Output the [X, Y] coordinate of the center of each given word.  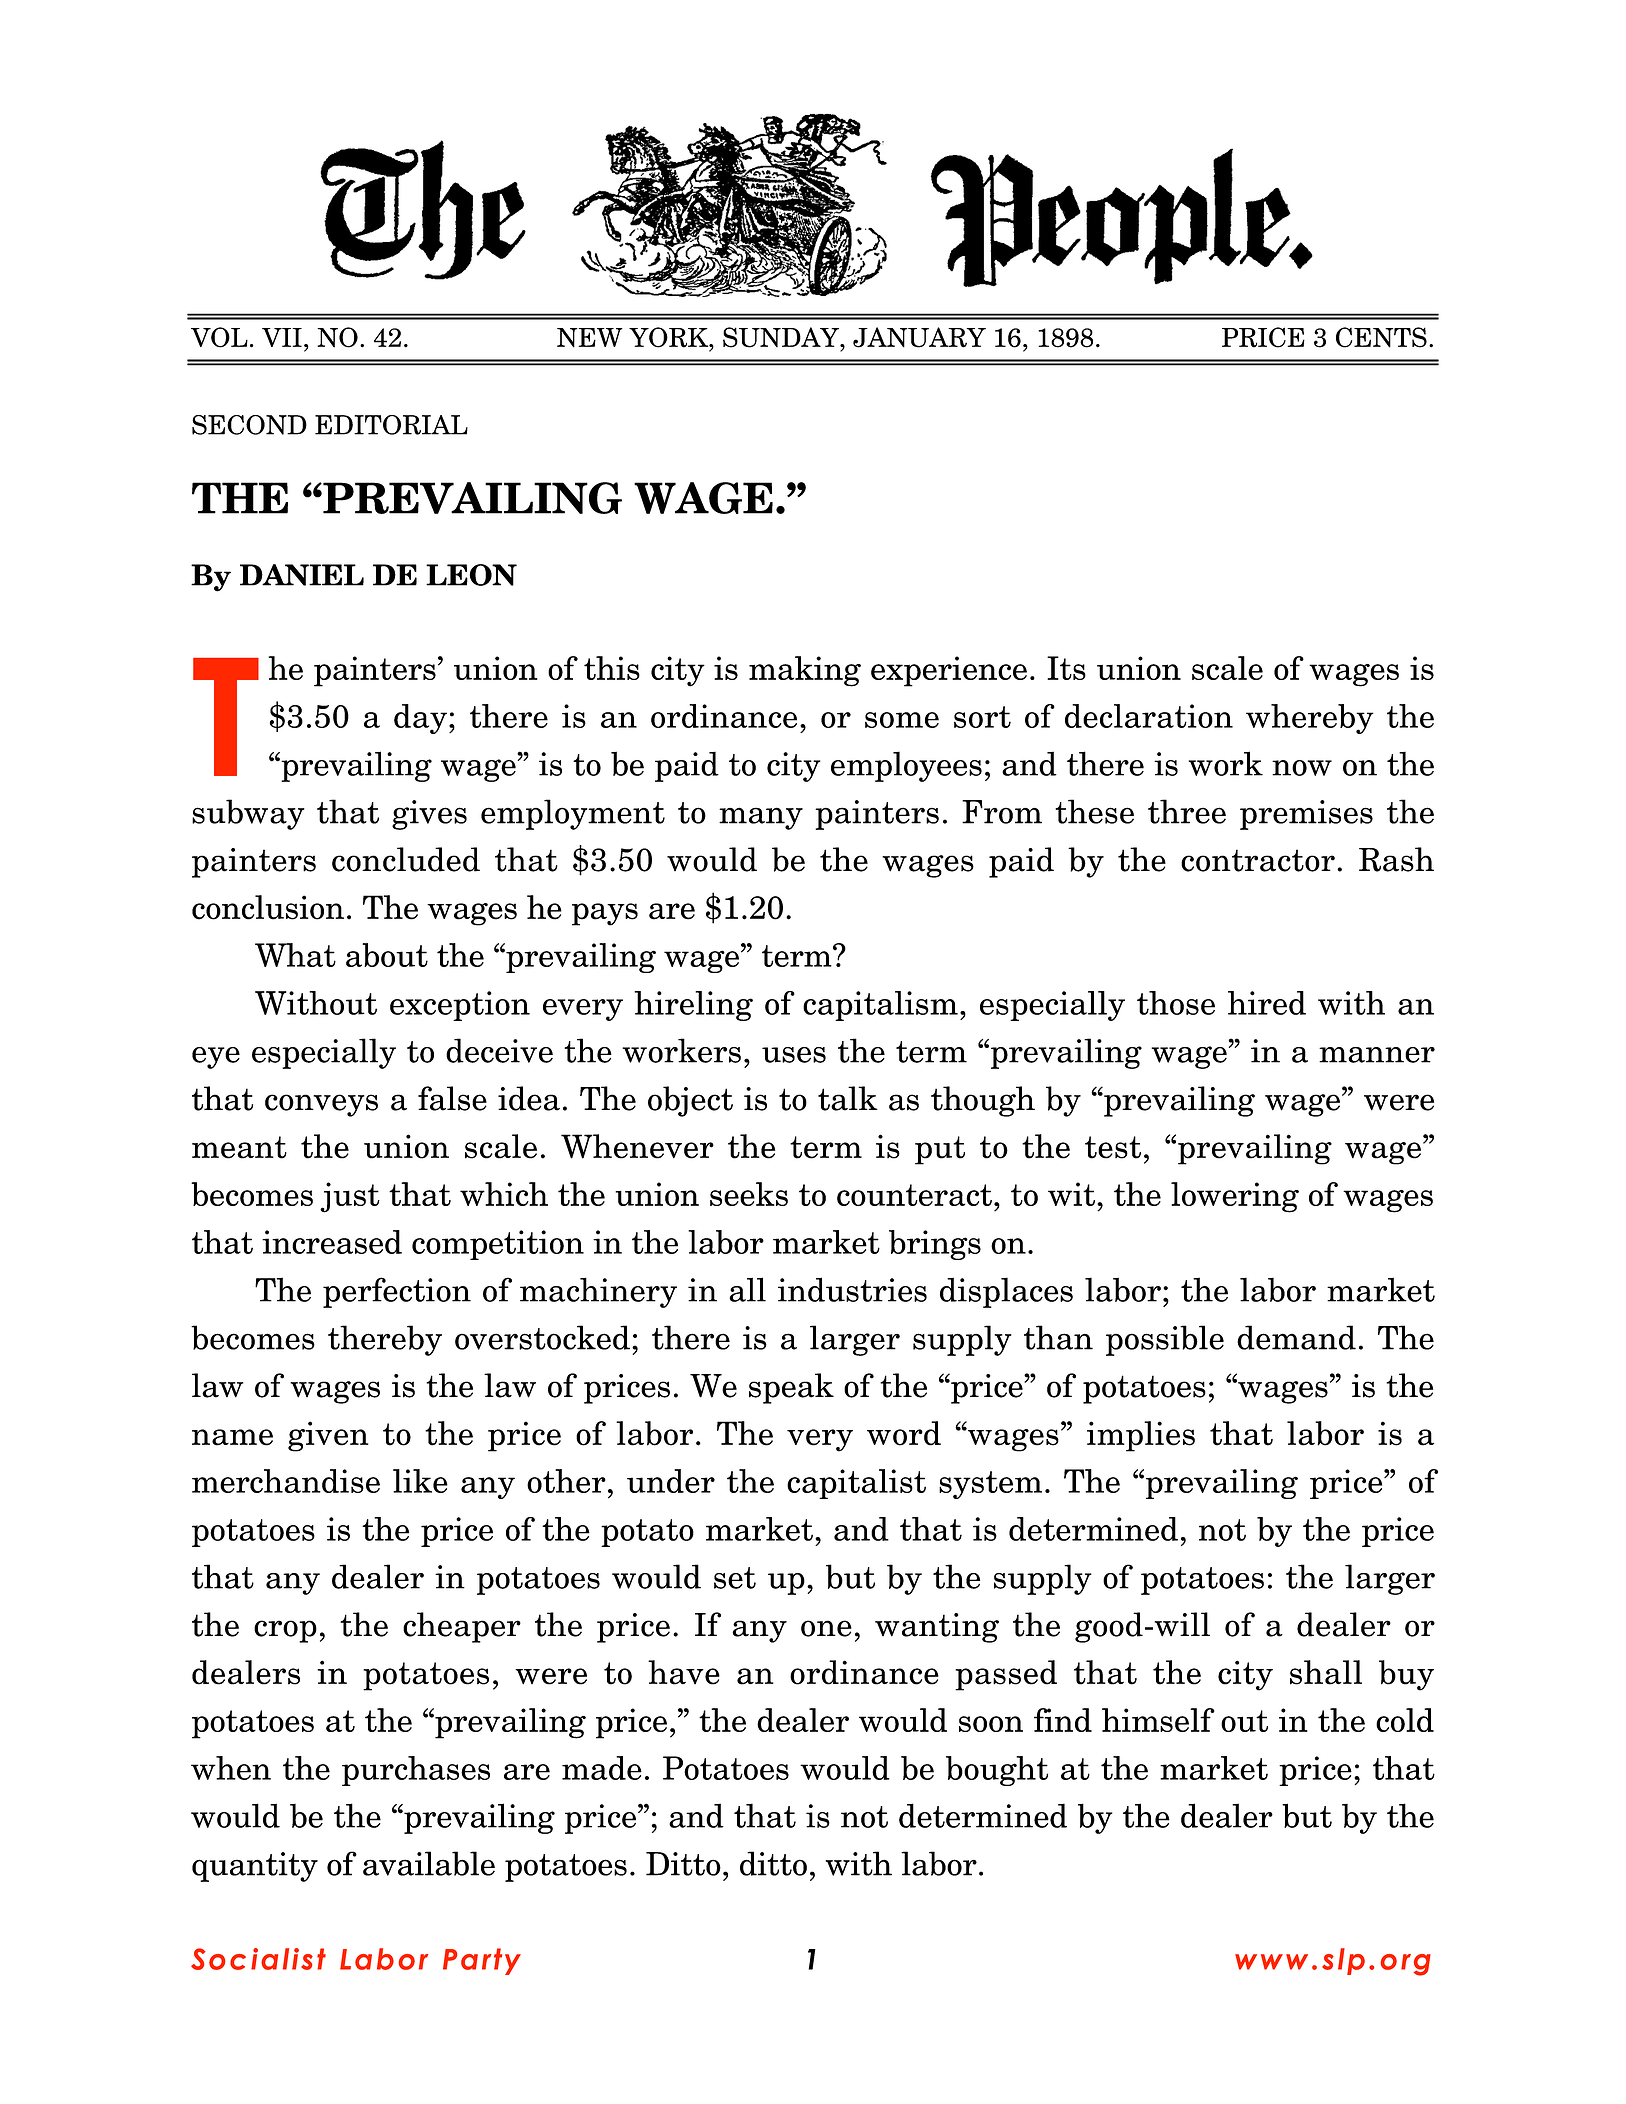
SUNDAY [782, 337]
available [429, 1863]
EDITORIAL [391, 425]
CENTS [1381, 337]
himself [1158, 1720]
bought [997, 1771]
